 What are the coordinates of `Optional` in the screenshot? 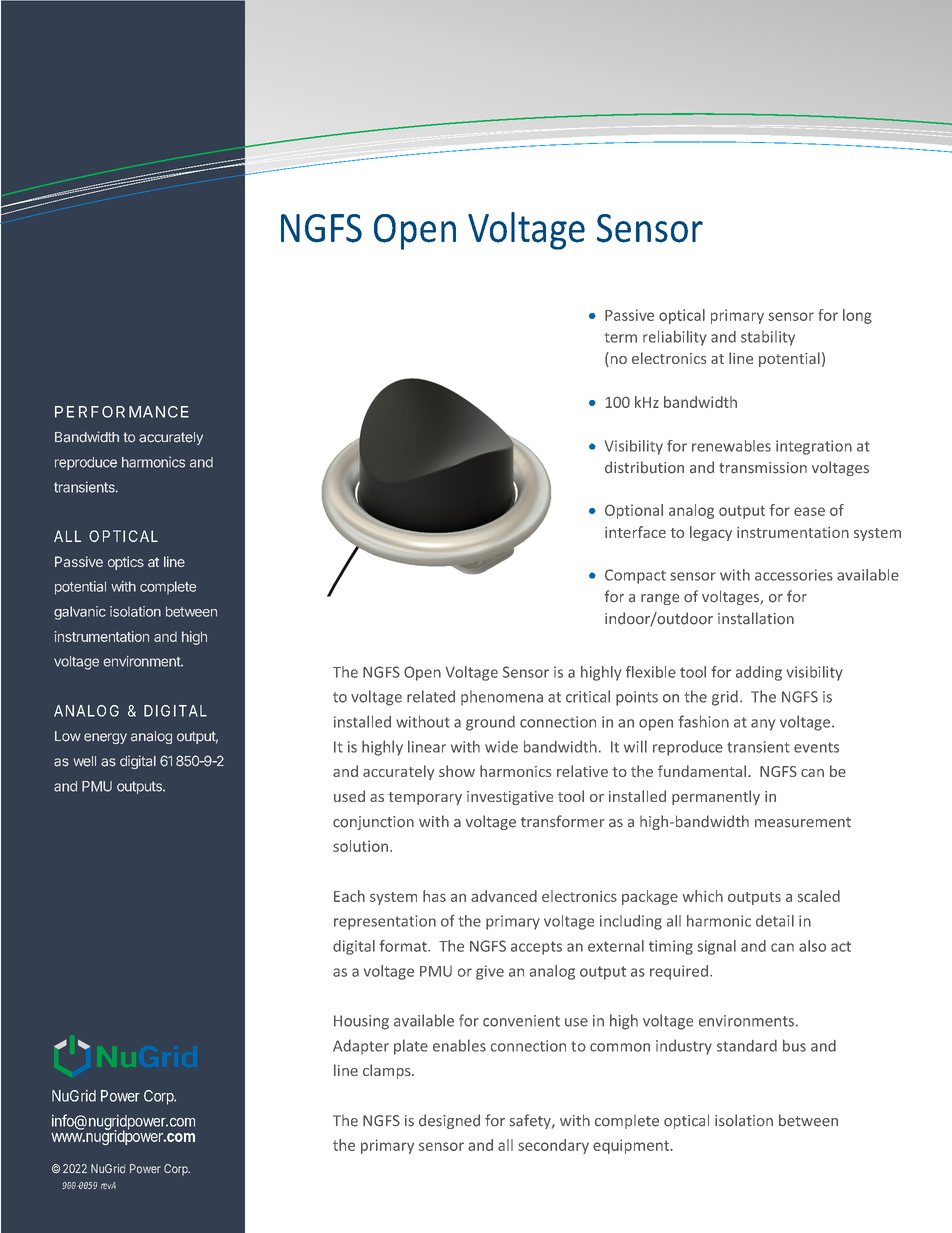 It's located at (634, 511).
